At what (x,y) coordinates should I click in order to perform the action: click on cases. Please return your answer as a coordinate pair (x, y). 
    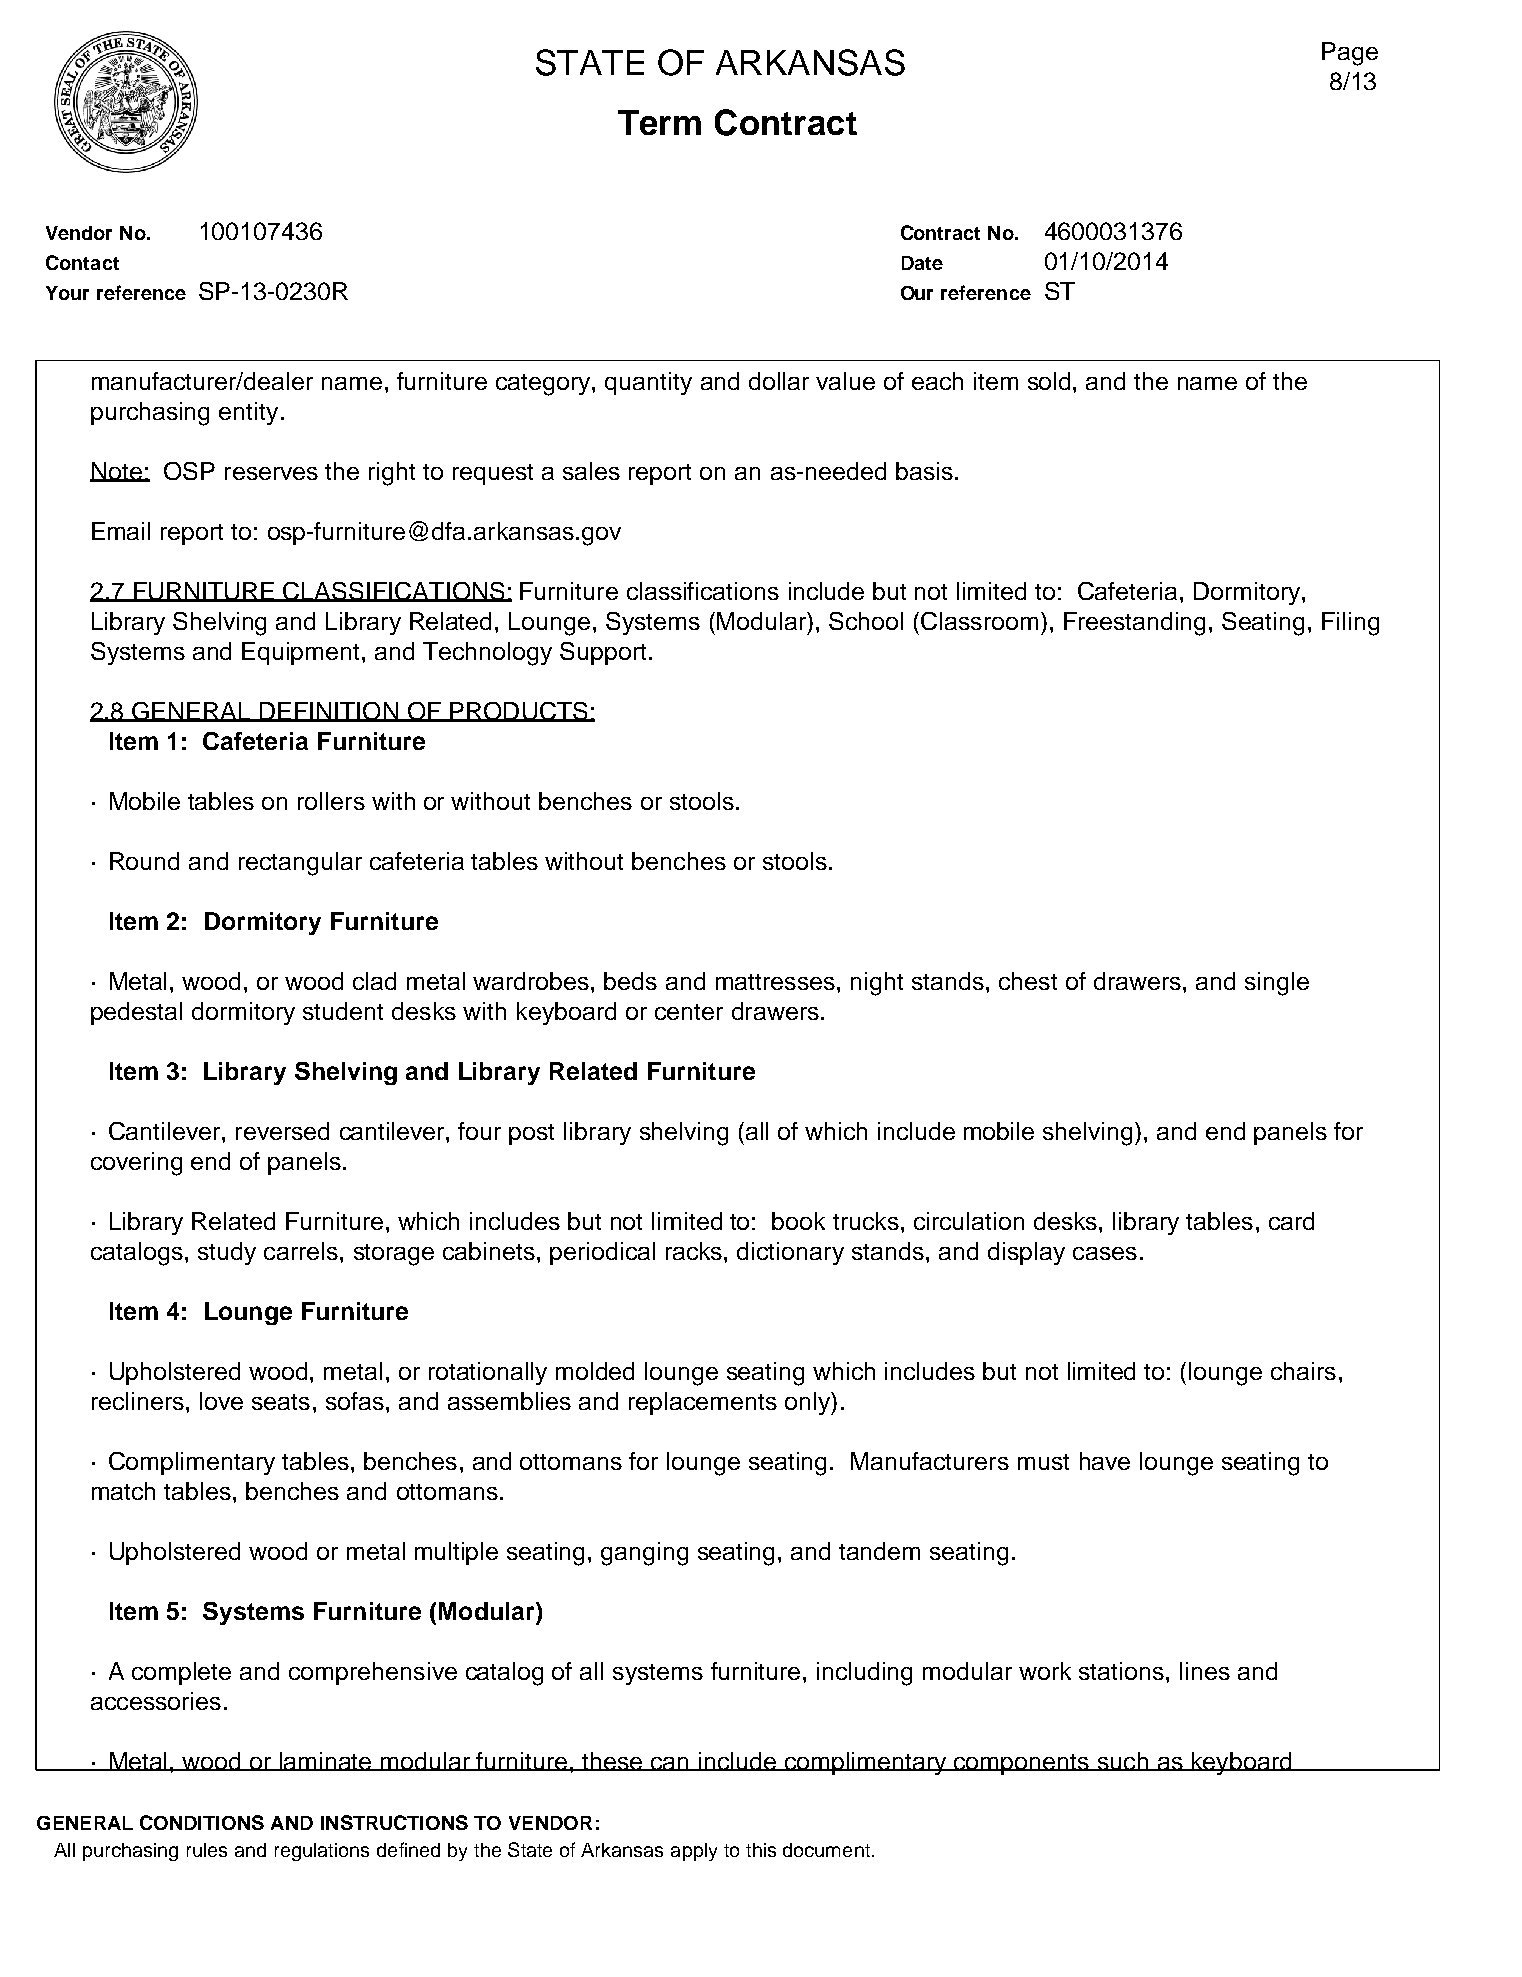
    Looking at the image, I should click on (1105, 1253).
